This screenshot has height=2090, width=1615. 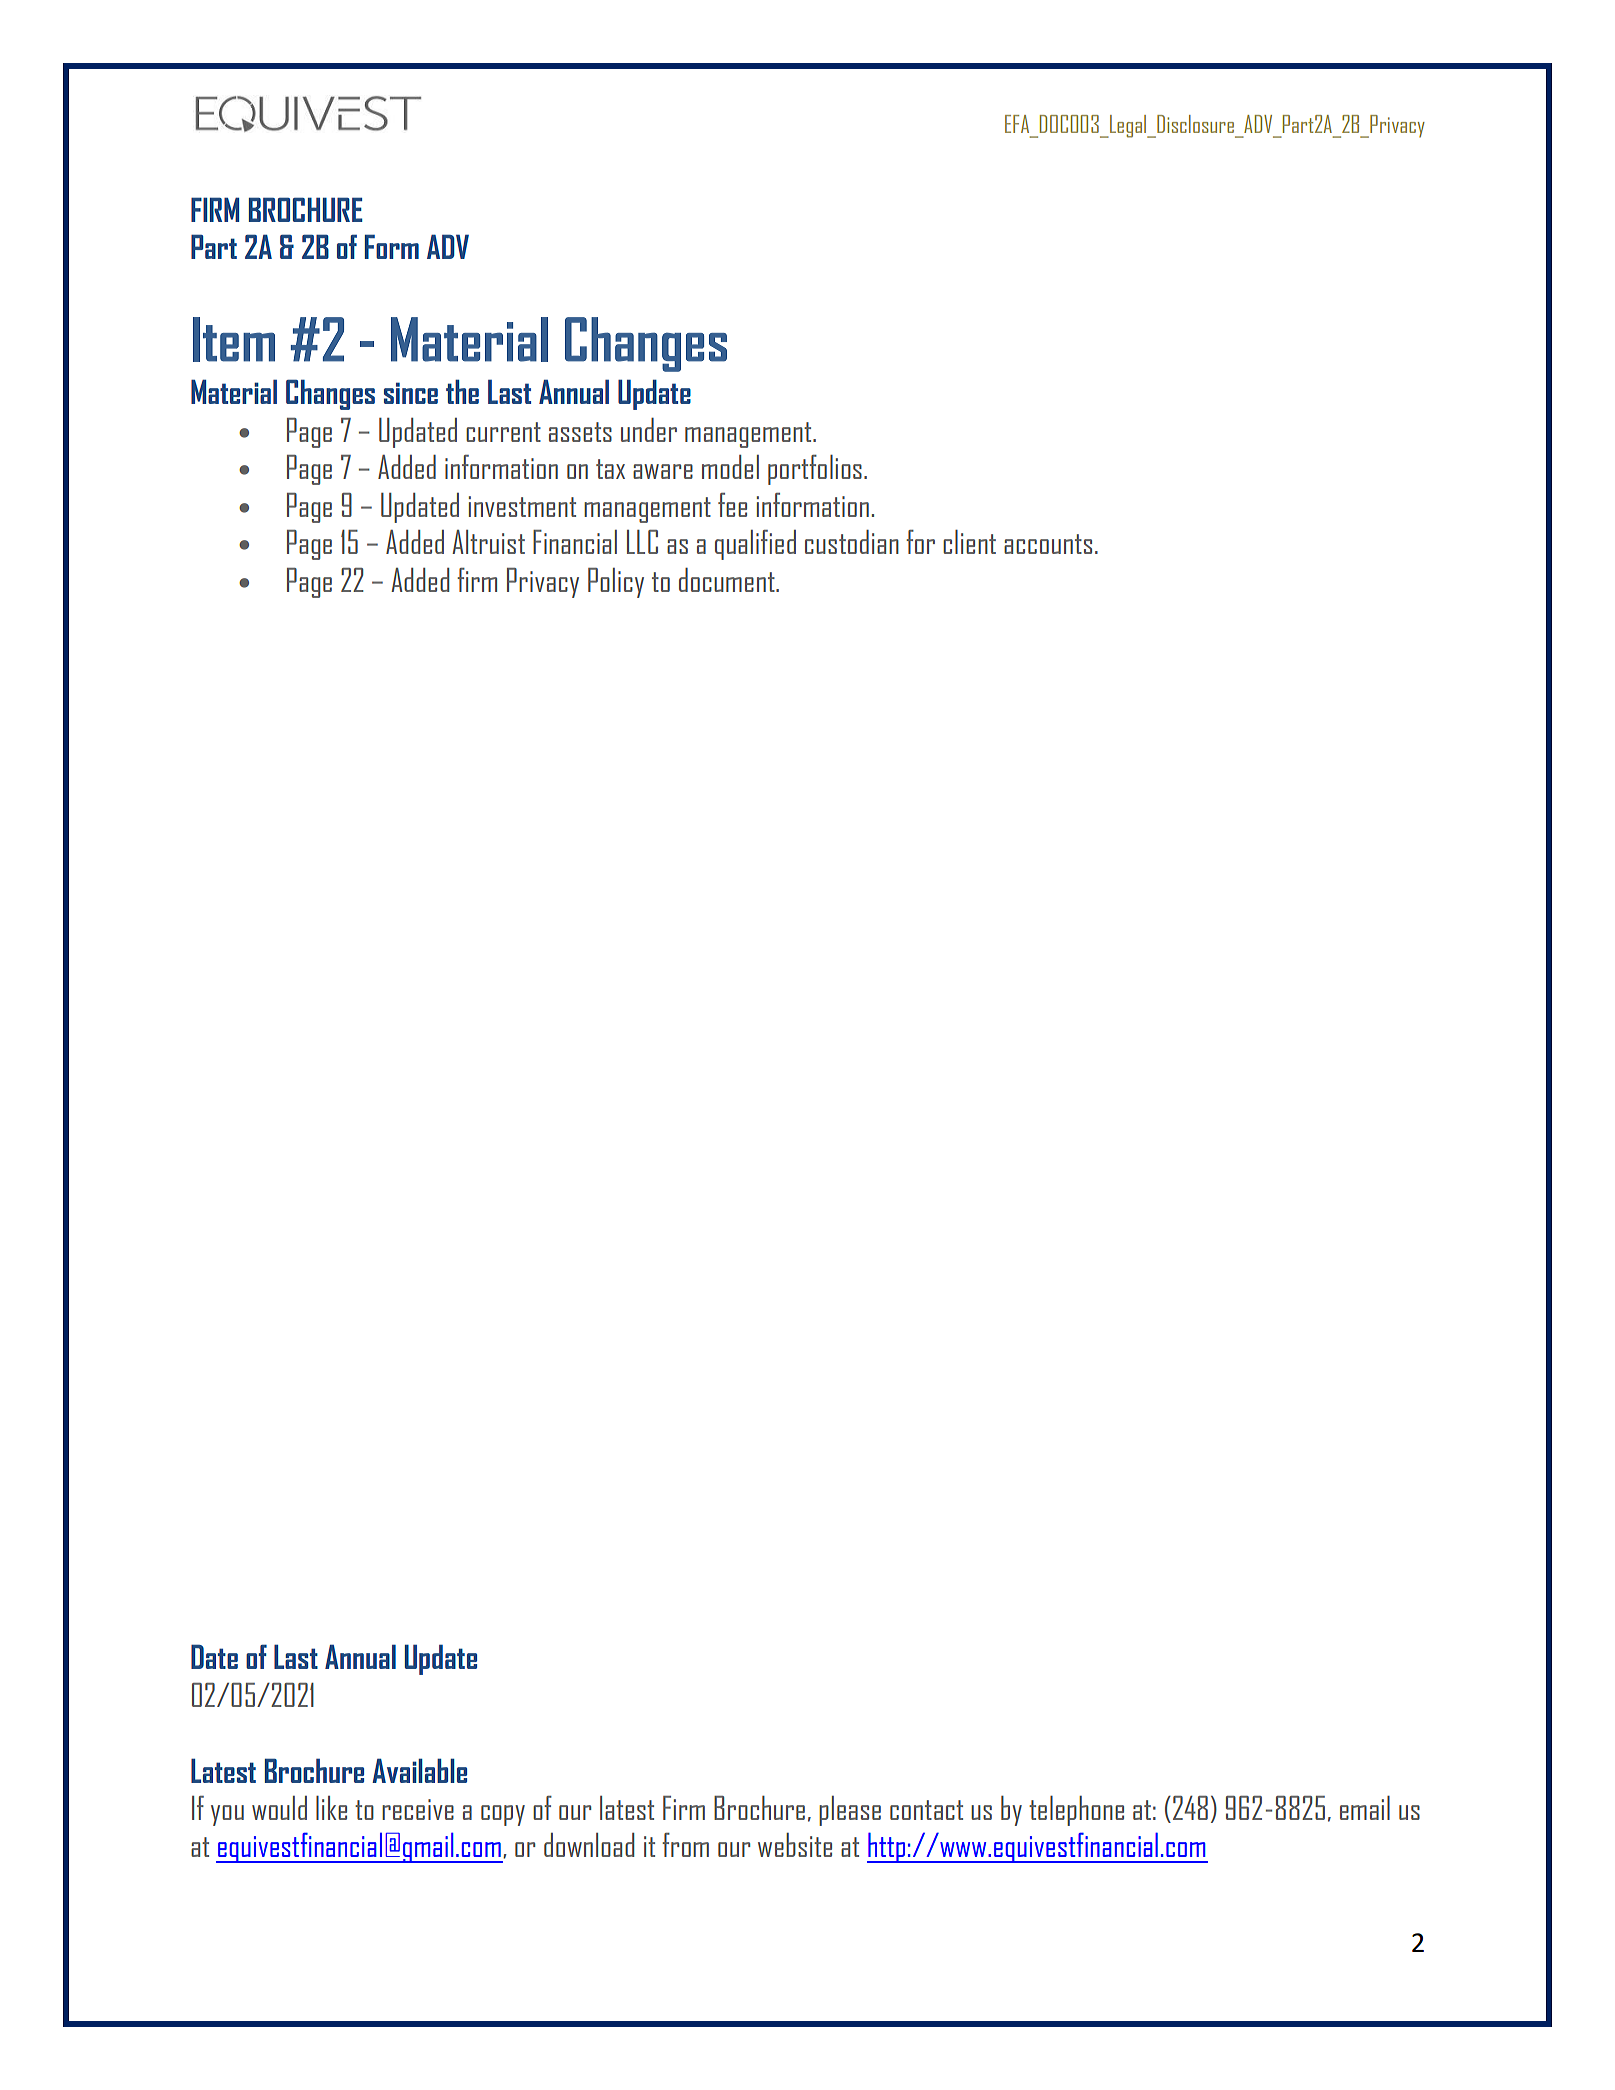 I want to click on portfolios, so click(x=815, y=470).
